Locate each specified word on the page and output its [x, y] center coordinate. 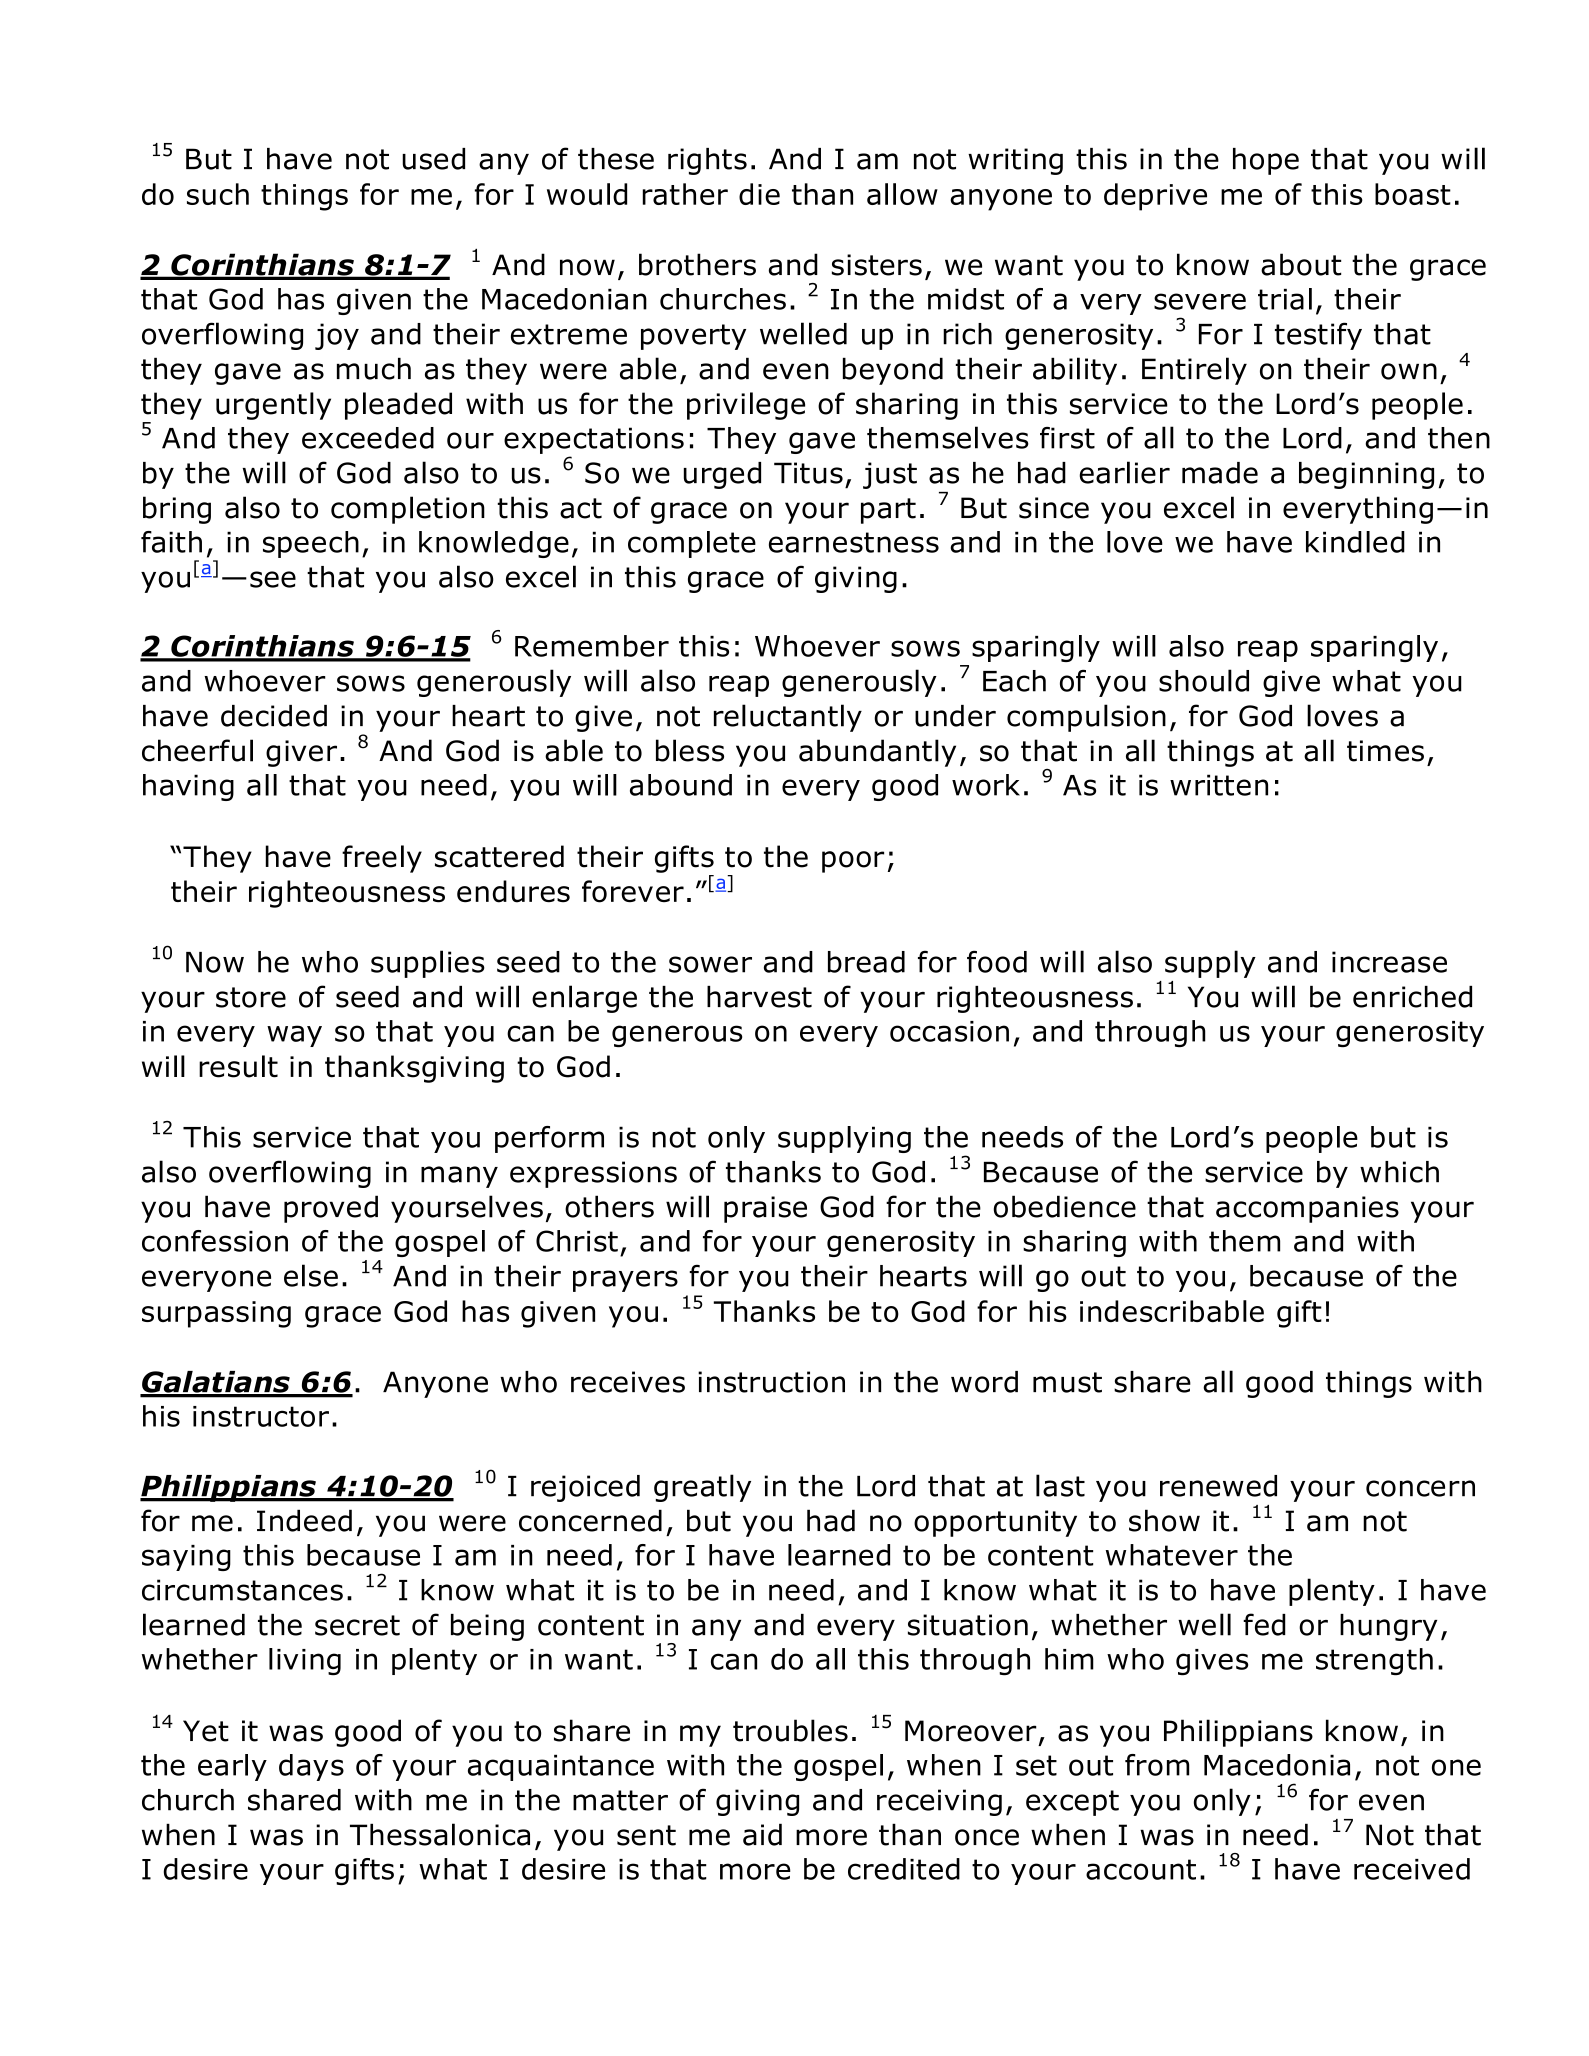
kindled [1355, 542]
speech [311, 544]
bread [866, 962]
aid [762, 1834]
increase [1389, 962]
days [311, 1767]
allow [902, 194]
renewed [1218, 1486]
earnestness [854, 542]
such [218, 194]
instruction [771, 1382]
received [1412, 1869]
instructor [261, 1416]
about [1301, 264]
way [294, 1036]
